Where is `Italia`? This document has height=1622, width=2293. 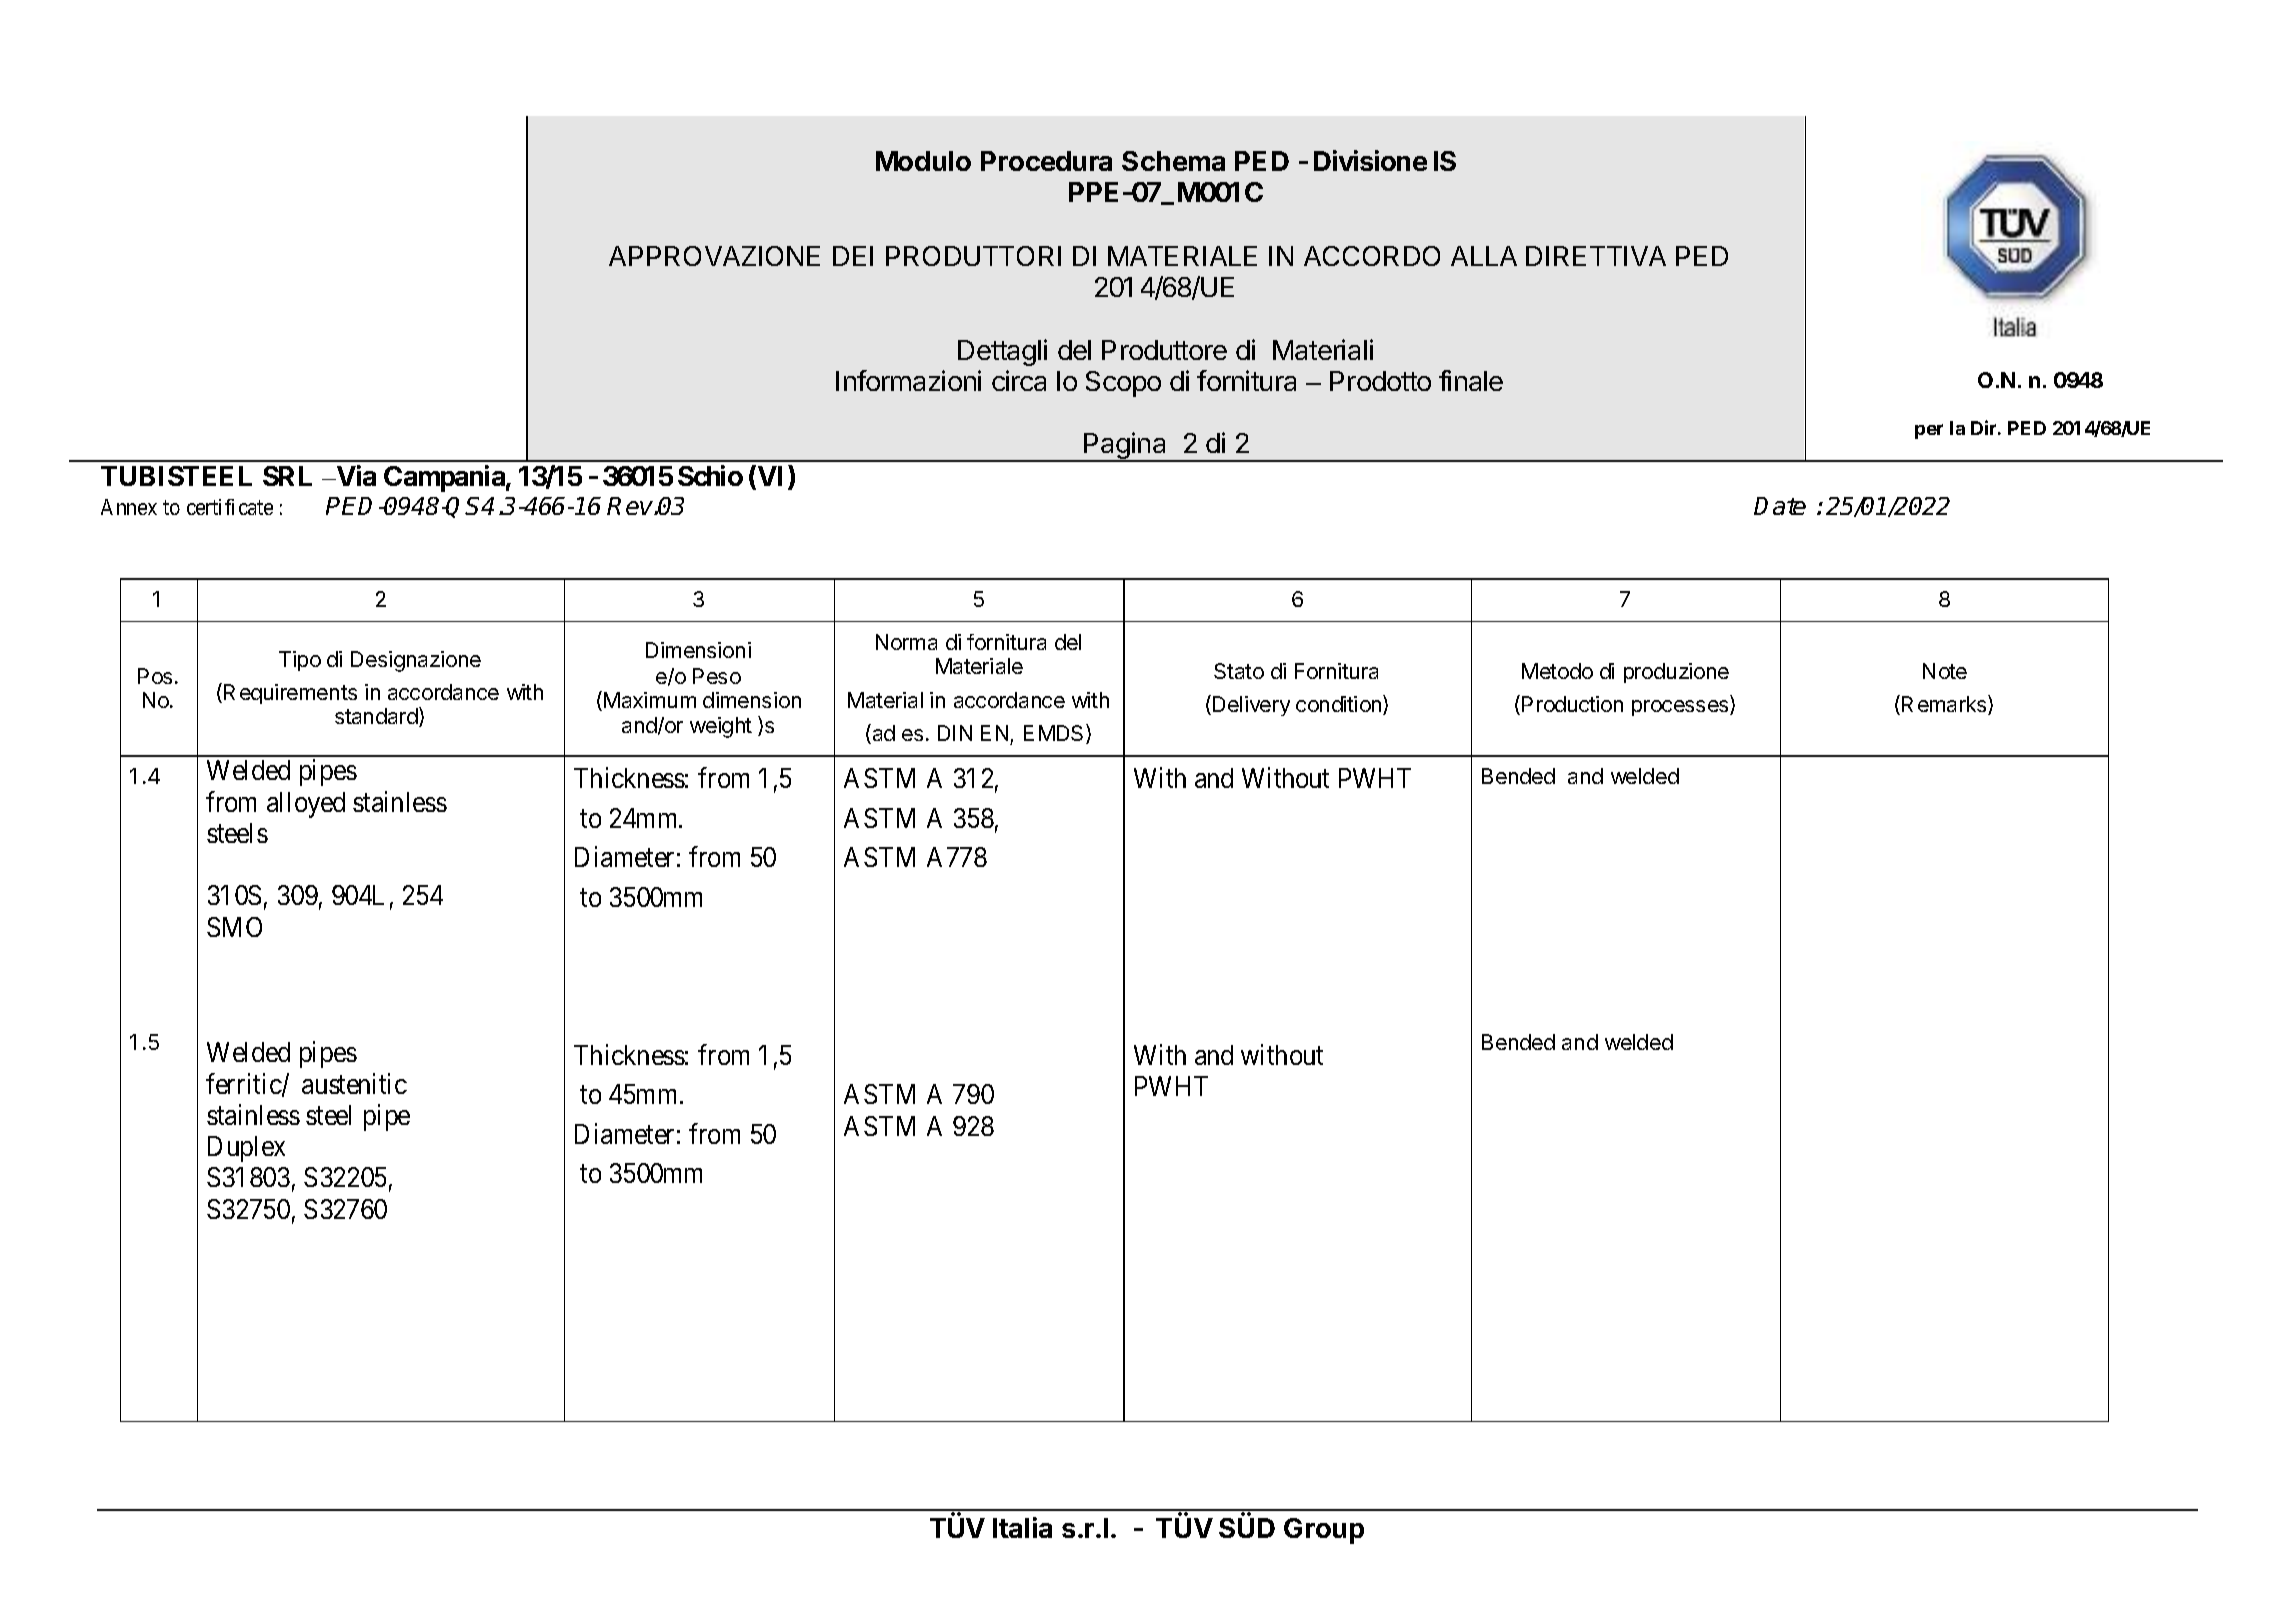 Italia is located at coordinates (1022, 1527).
